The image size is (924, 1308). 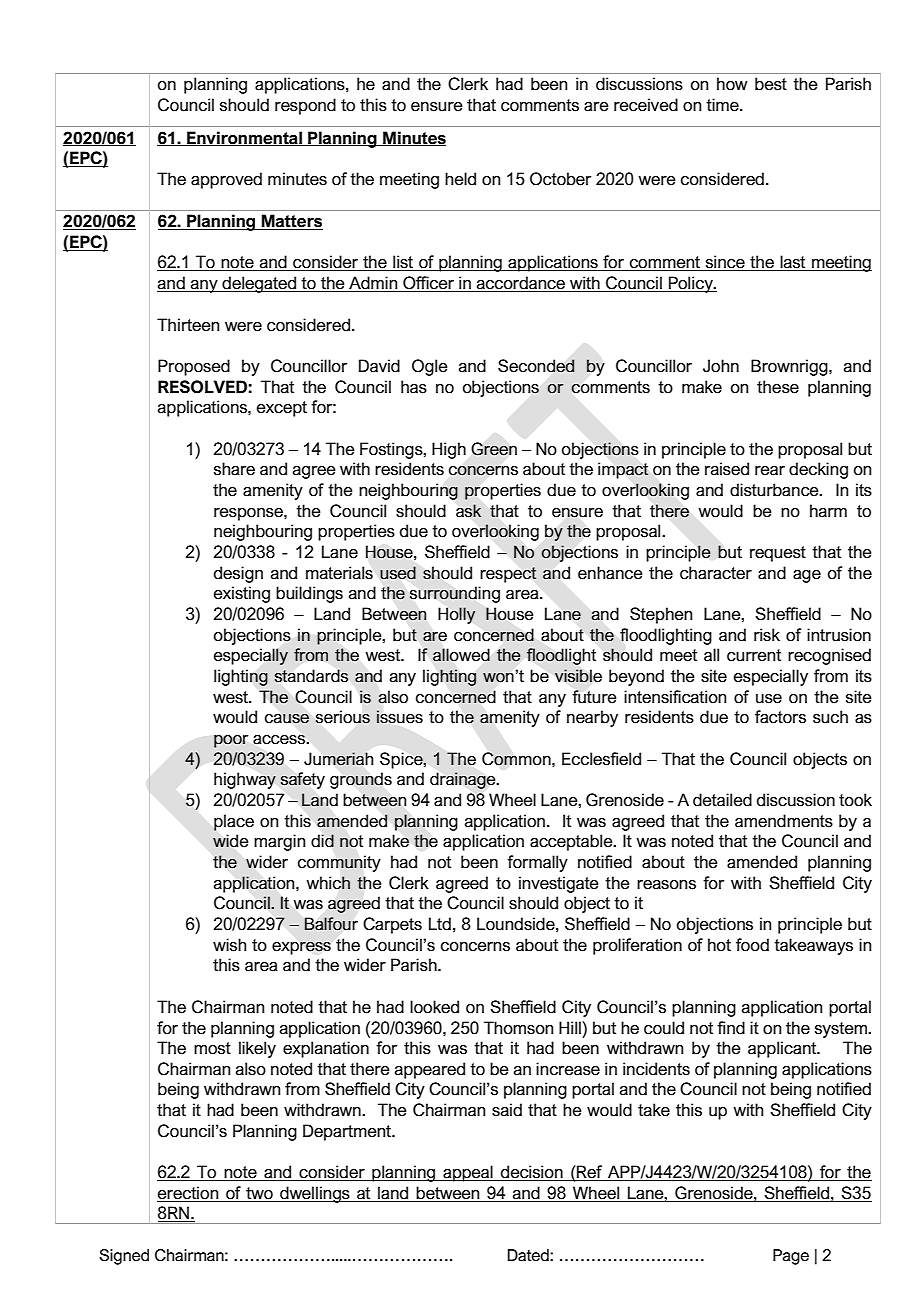 What do you see at coordinates (468, 1173) in the document?
I see `appeal` at bounding box center [468, 1173].
